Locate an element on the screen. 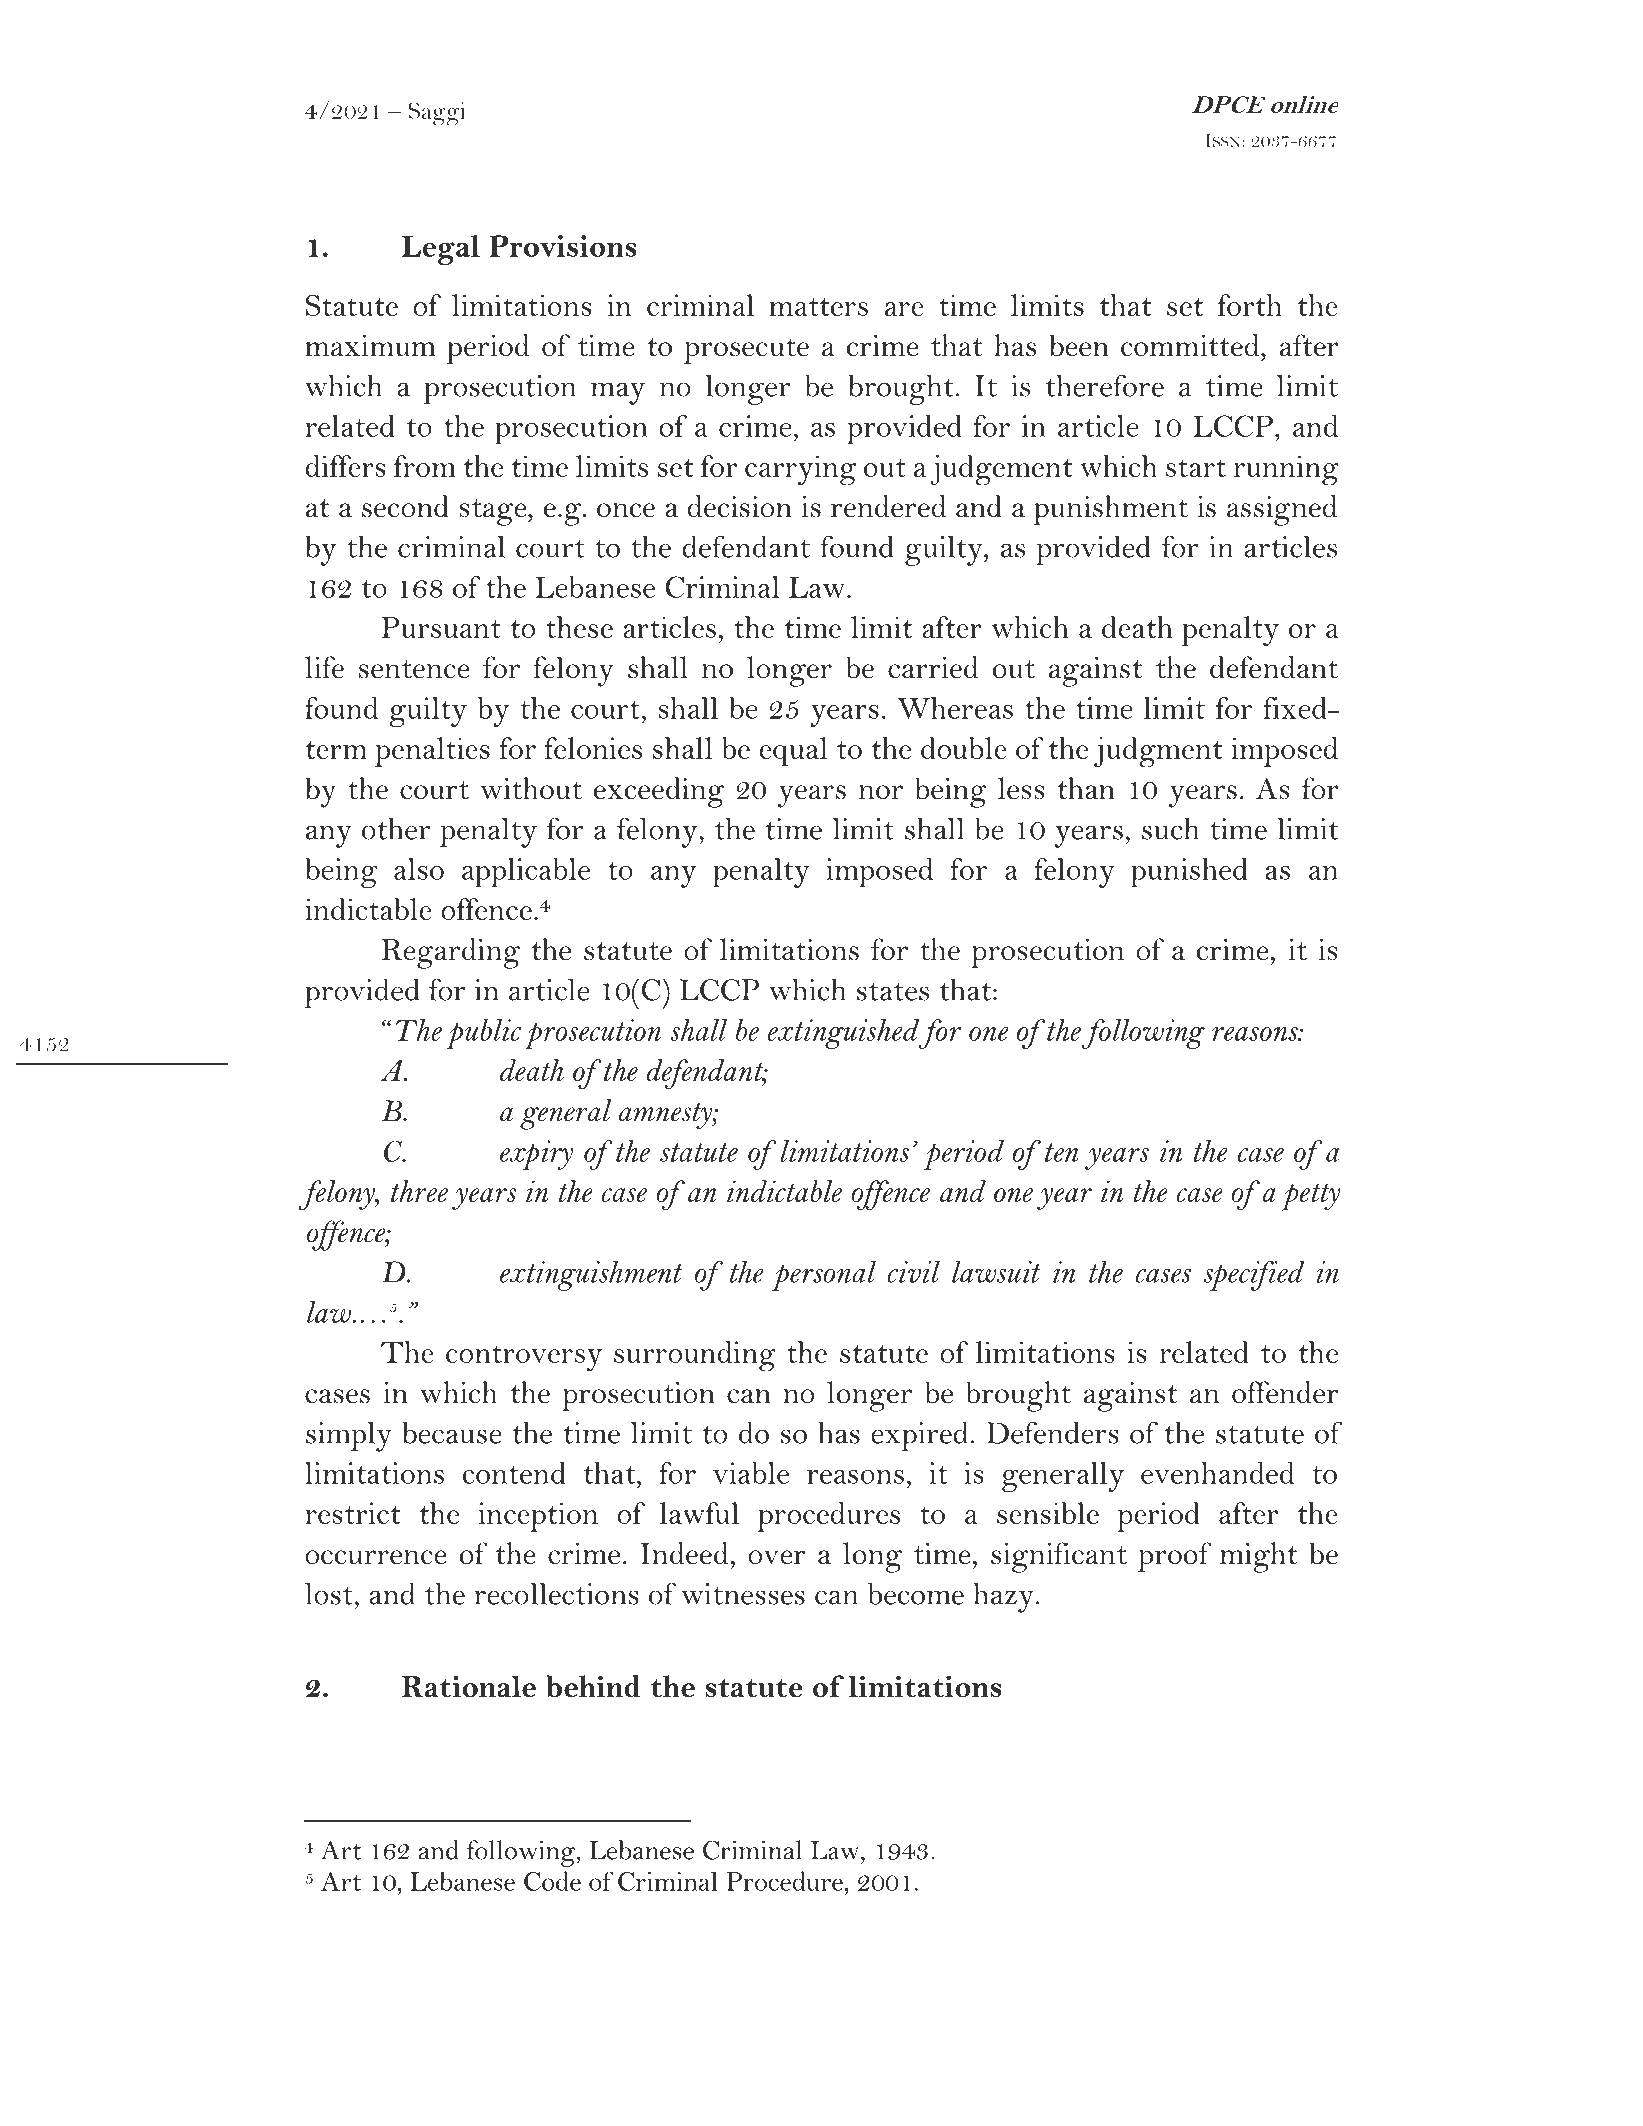 This screenshot has height=2126, width=1643. public is located at coordinates (483, 1034).
